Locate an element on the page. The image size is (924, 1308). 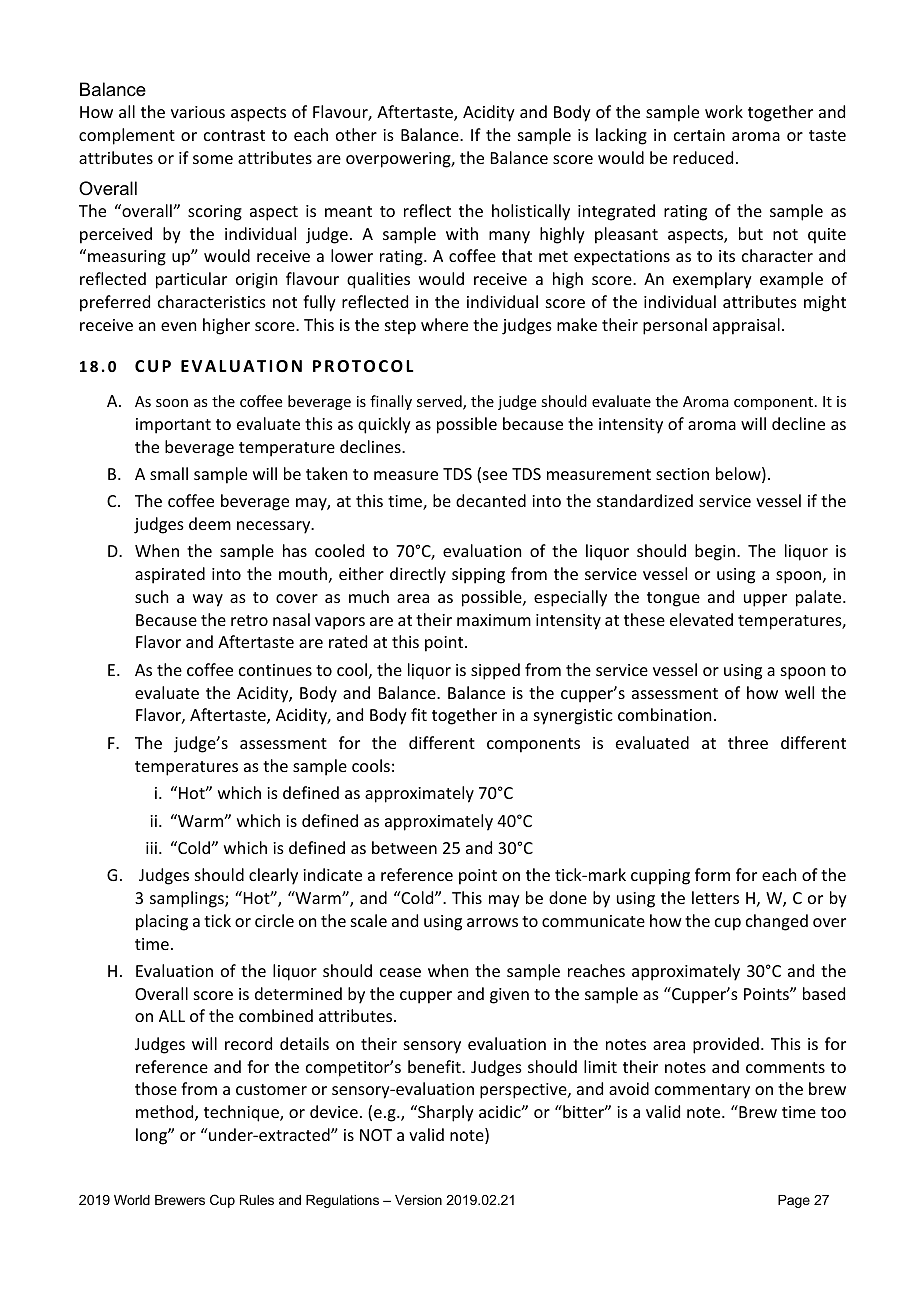
Version is located at coordinates (418, 1200).
